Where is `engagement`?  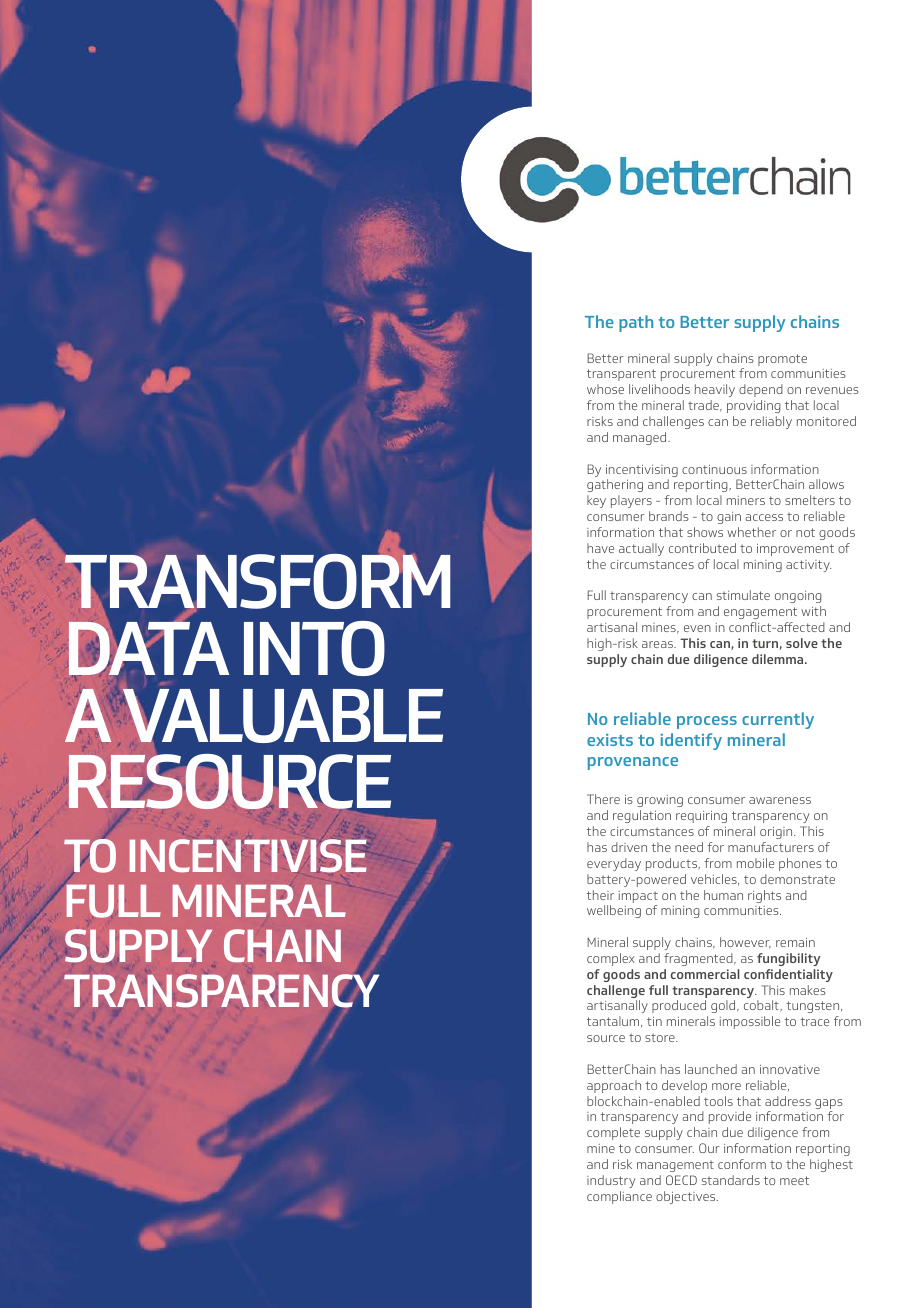
engagement is located at coordinates (760, 613).
